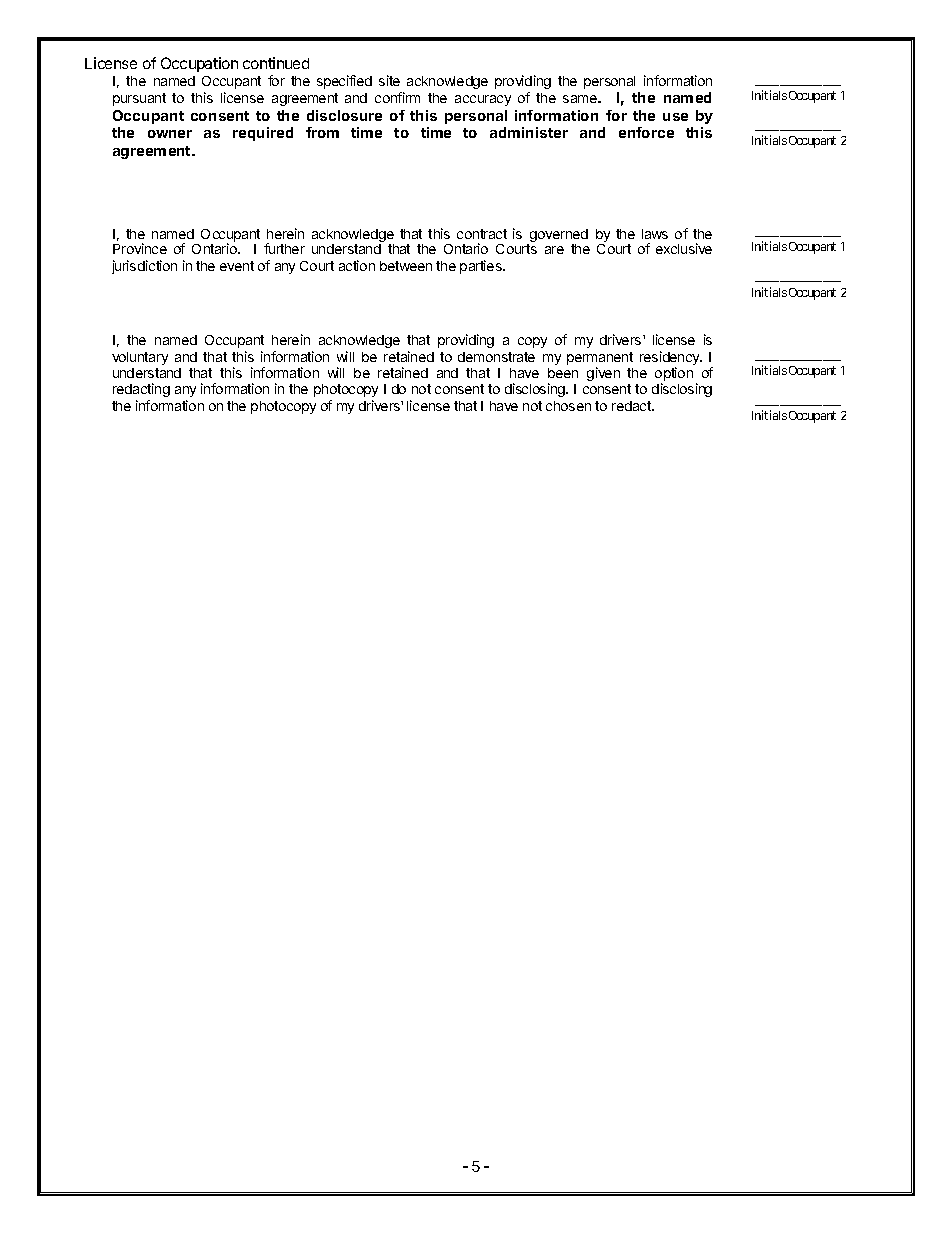  I want to click on demonstrate, so click(496, 357).
